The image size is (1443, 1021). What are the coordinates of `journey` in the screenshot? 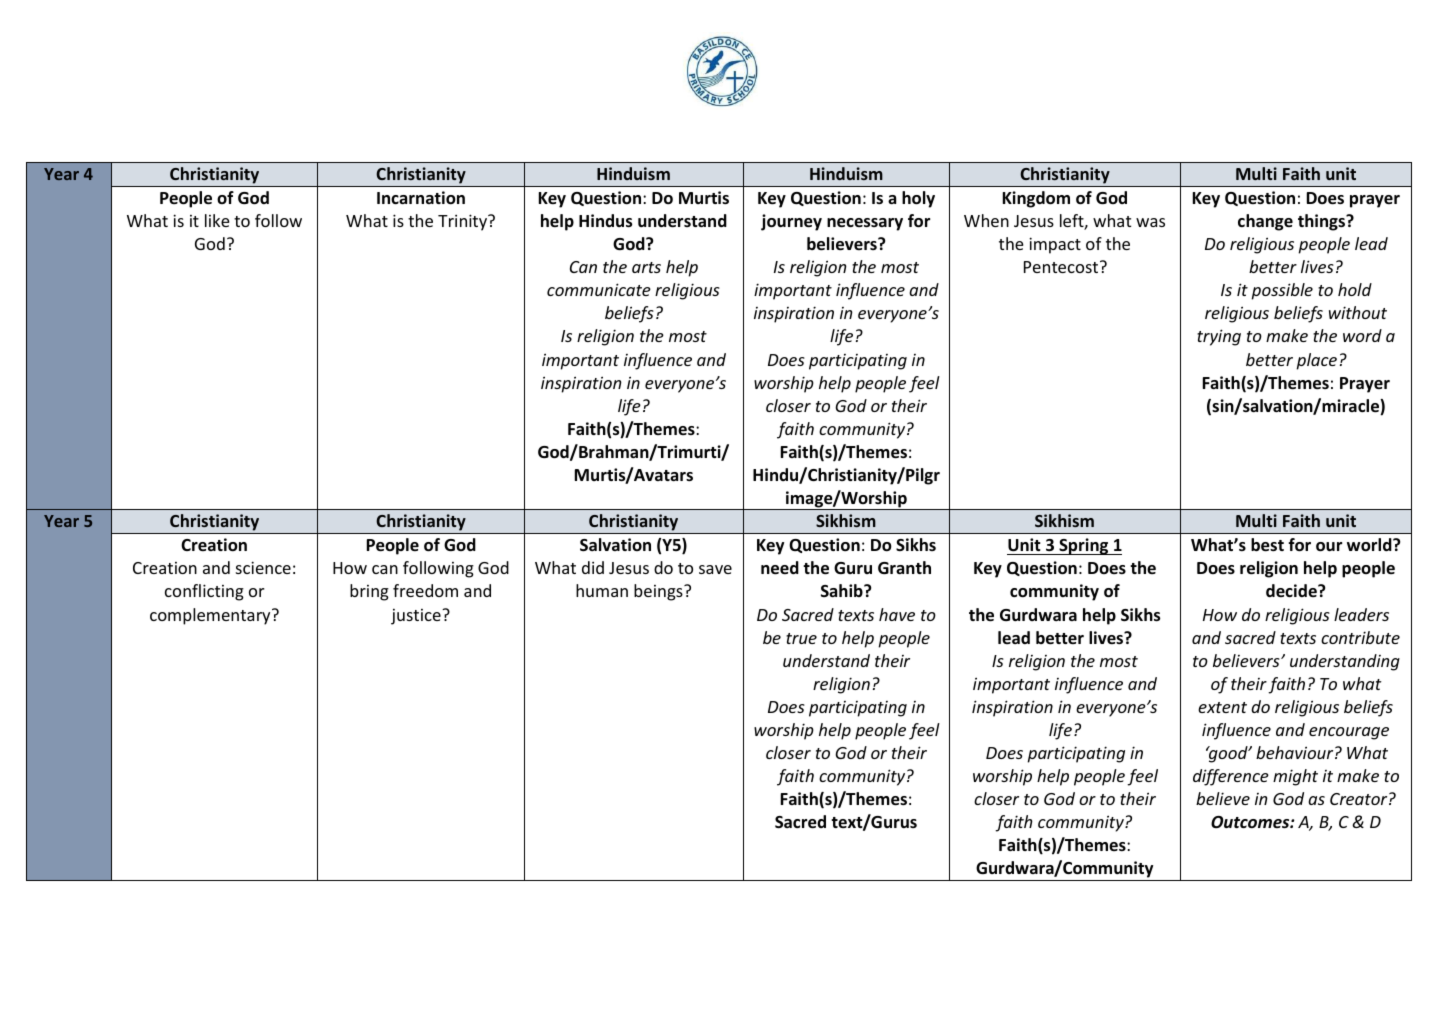 It's located at (791, 222).
